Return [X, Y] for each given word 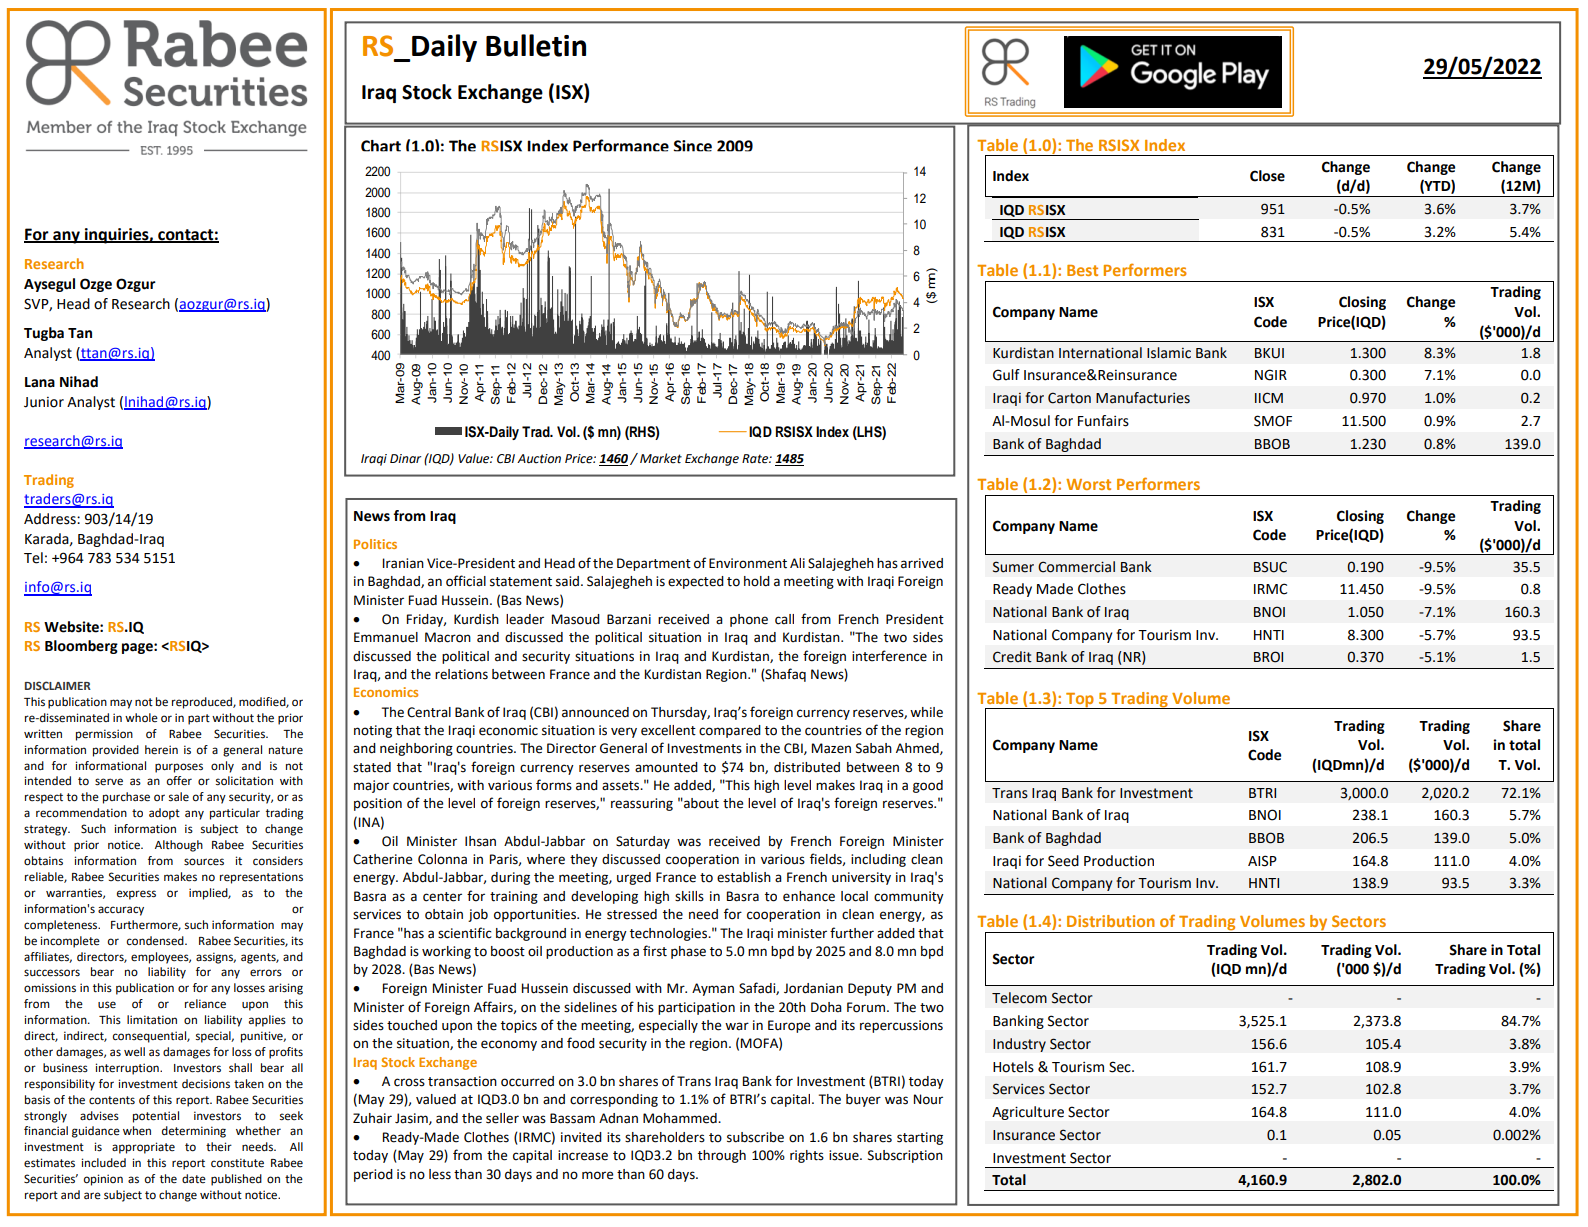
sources [204, 862]
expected [696, 582]
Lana [40, 382]
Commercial [1076, 567]
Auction [539, 459]
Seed [1063, 861]
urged [634, 878]
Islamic [1169, 353]
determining [194, 1132]
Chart [381, 146]
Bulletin [536, 45]
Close [1267, 176]
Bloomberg [81, 647]
